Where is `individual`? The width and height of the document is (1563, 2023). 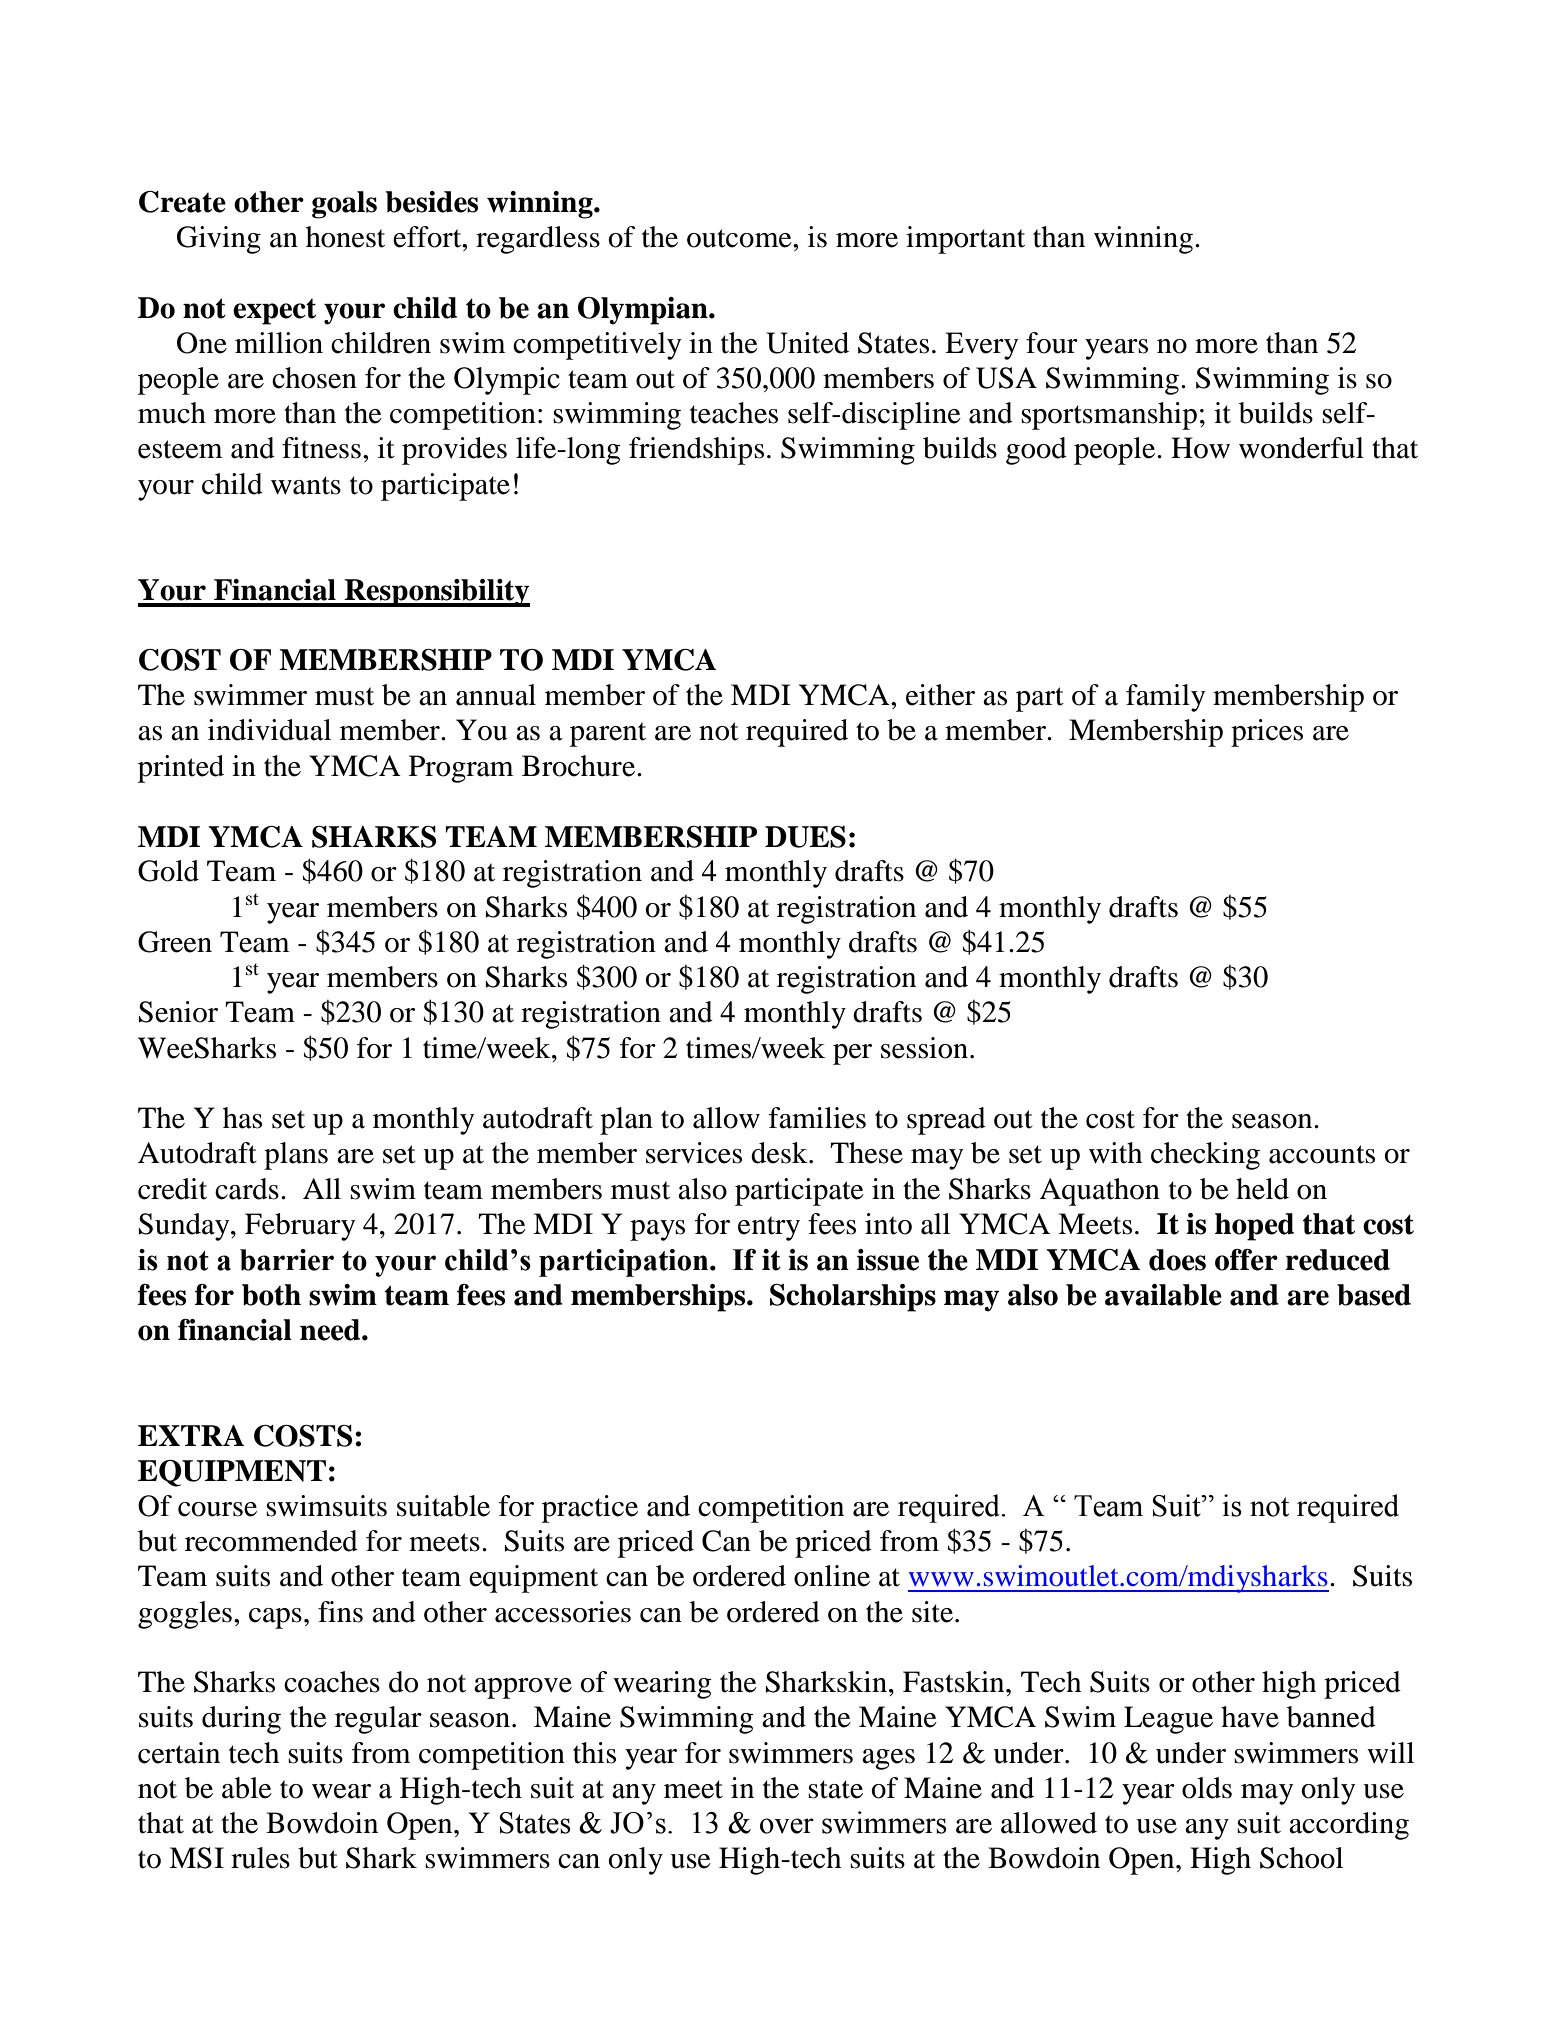 individual is located at coordinates (269, 730).
